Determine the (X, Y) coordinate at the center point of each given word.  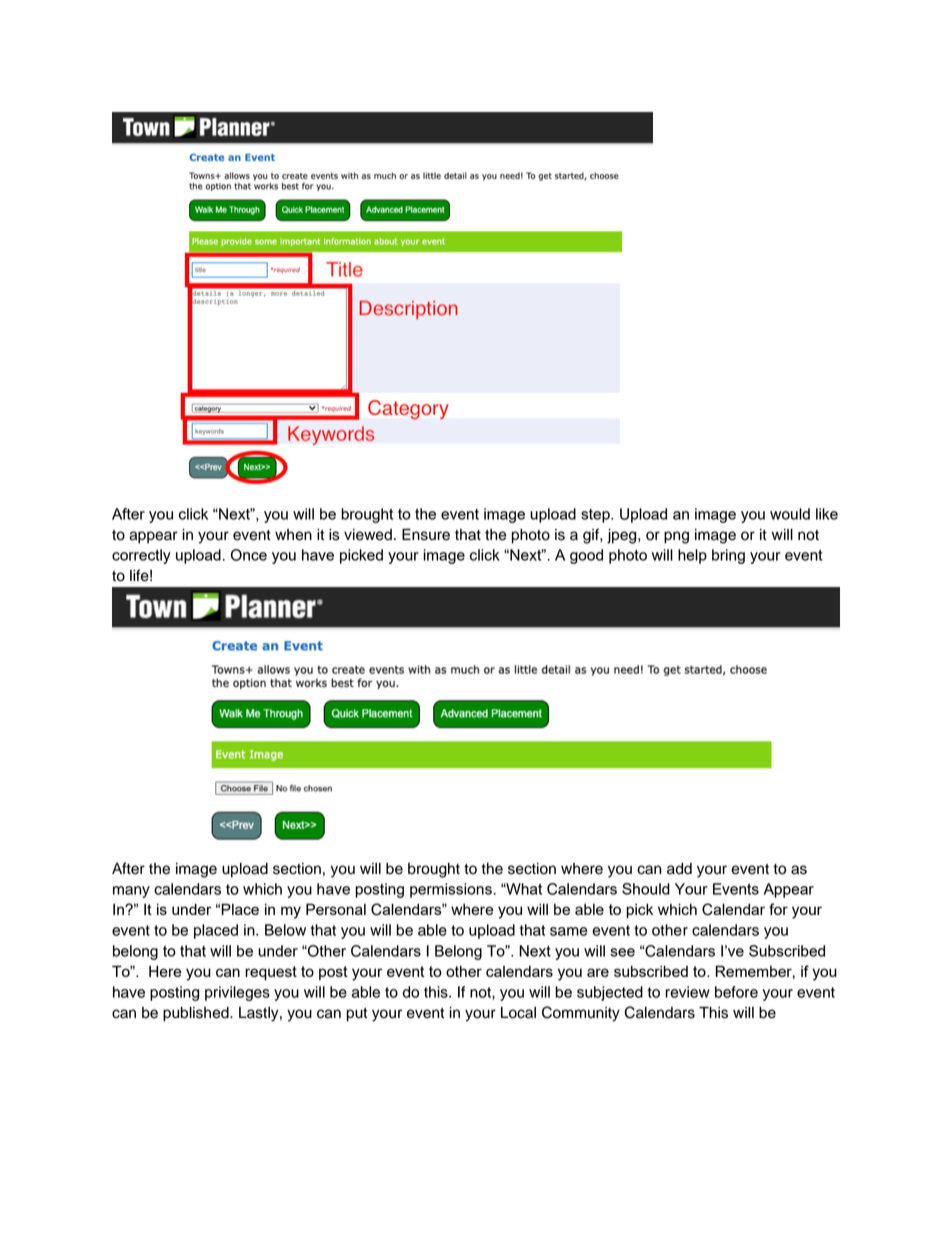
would (790, 514)
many (131, 892)
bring (728, 556)
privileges (237, 993)
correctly (141, 556)
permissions (451, 890)
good (586, 556)
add (679, 869)
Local (518, 1013)
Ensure (426, 534)
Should (646, 889)
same (568, 931)
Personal (336, 909)
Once (249, 555)
